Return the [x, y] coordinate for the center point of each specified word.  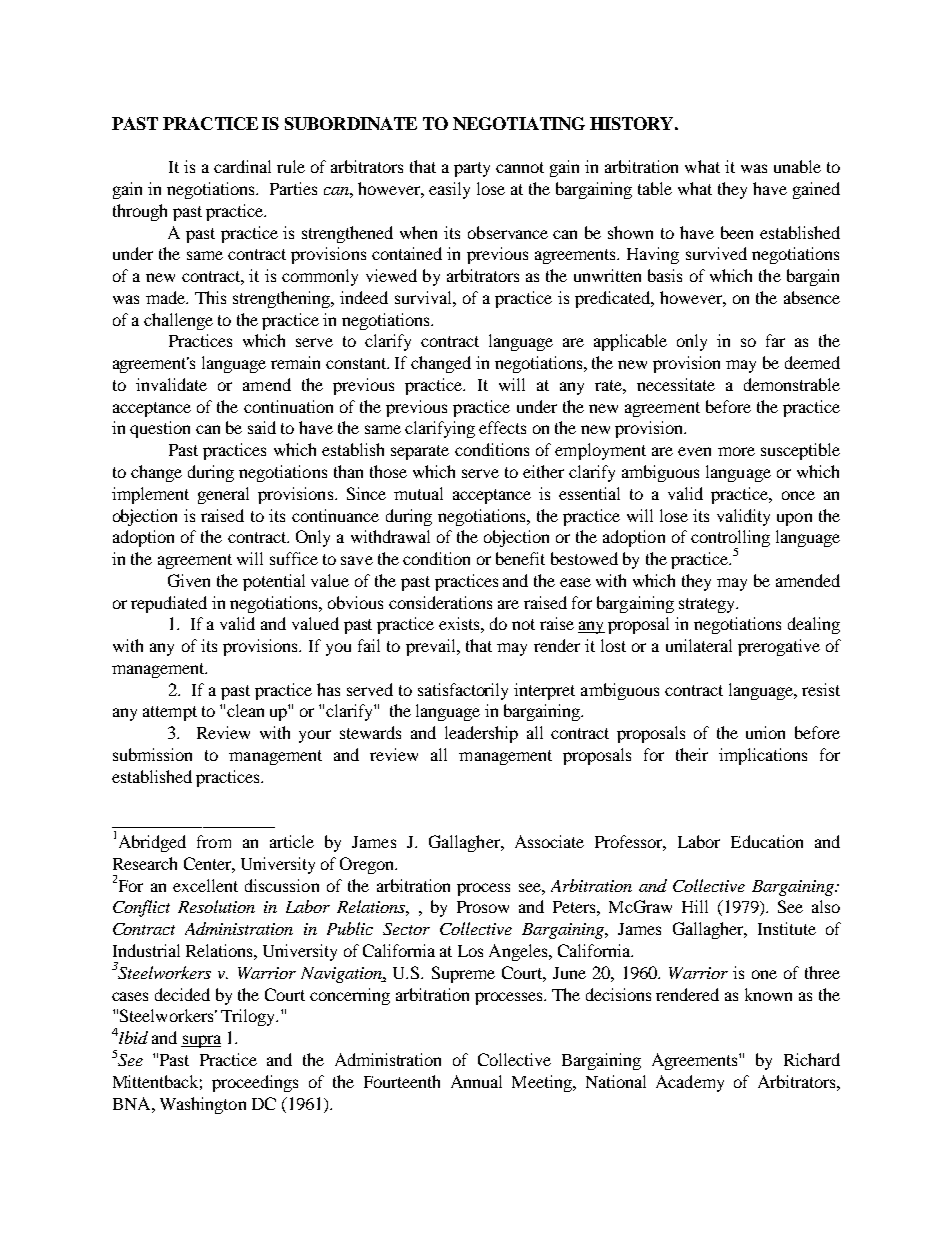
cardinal [242, 166]
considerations [440, 602]
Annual [476, 1081]
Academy [690, 1083]
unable [797, 166]
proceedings [255, 1083]
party [472, 169]
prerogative [779, 647]
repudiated [169, 604]
